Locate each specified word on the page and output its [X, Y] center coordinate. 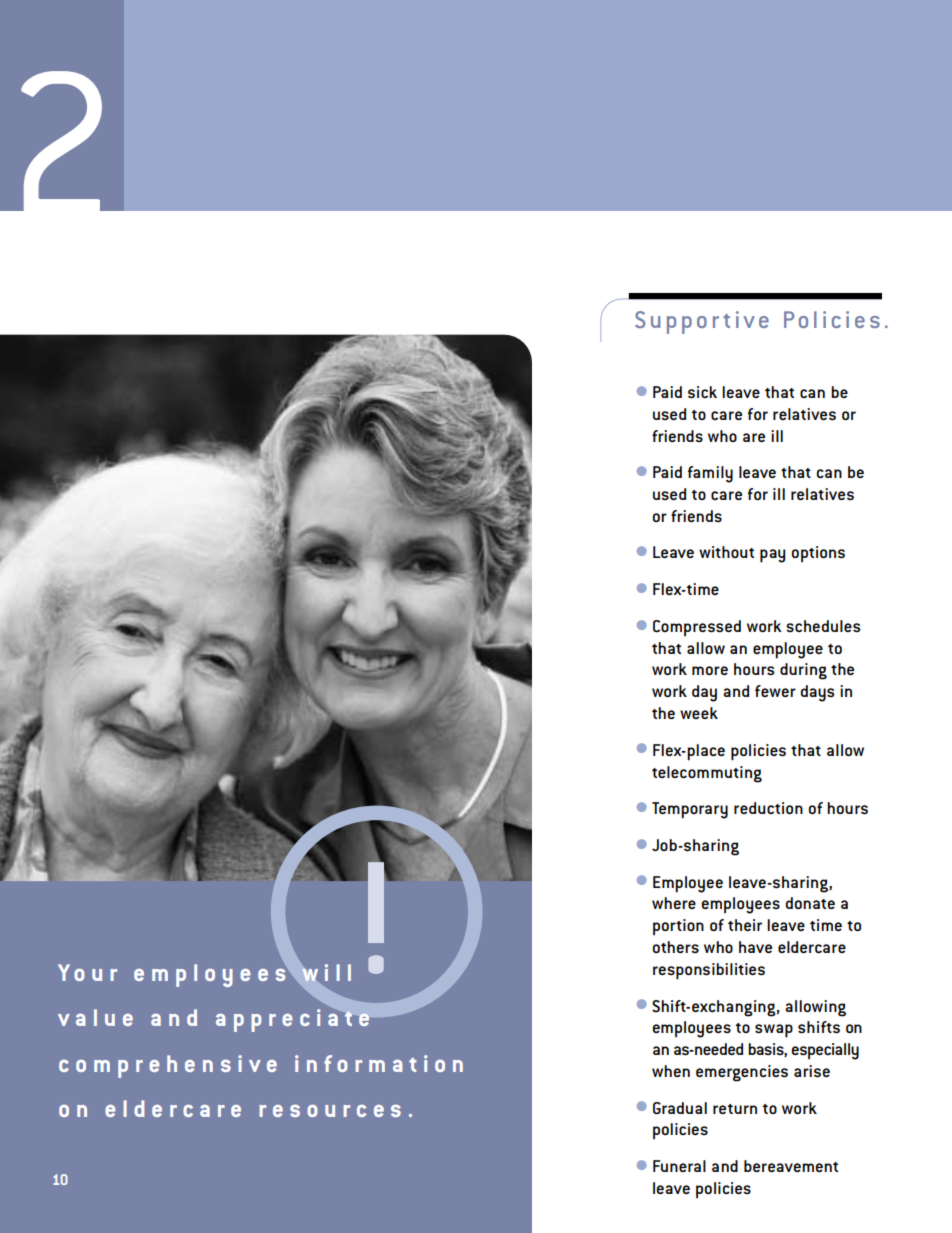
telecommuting [707, 774]
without [726, 552]
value [95, 1017]
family [710, 474]
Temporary [690, 810]
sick [702, 392]
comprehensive [168, 1066]
